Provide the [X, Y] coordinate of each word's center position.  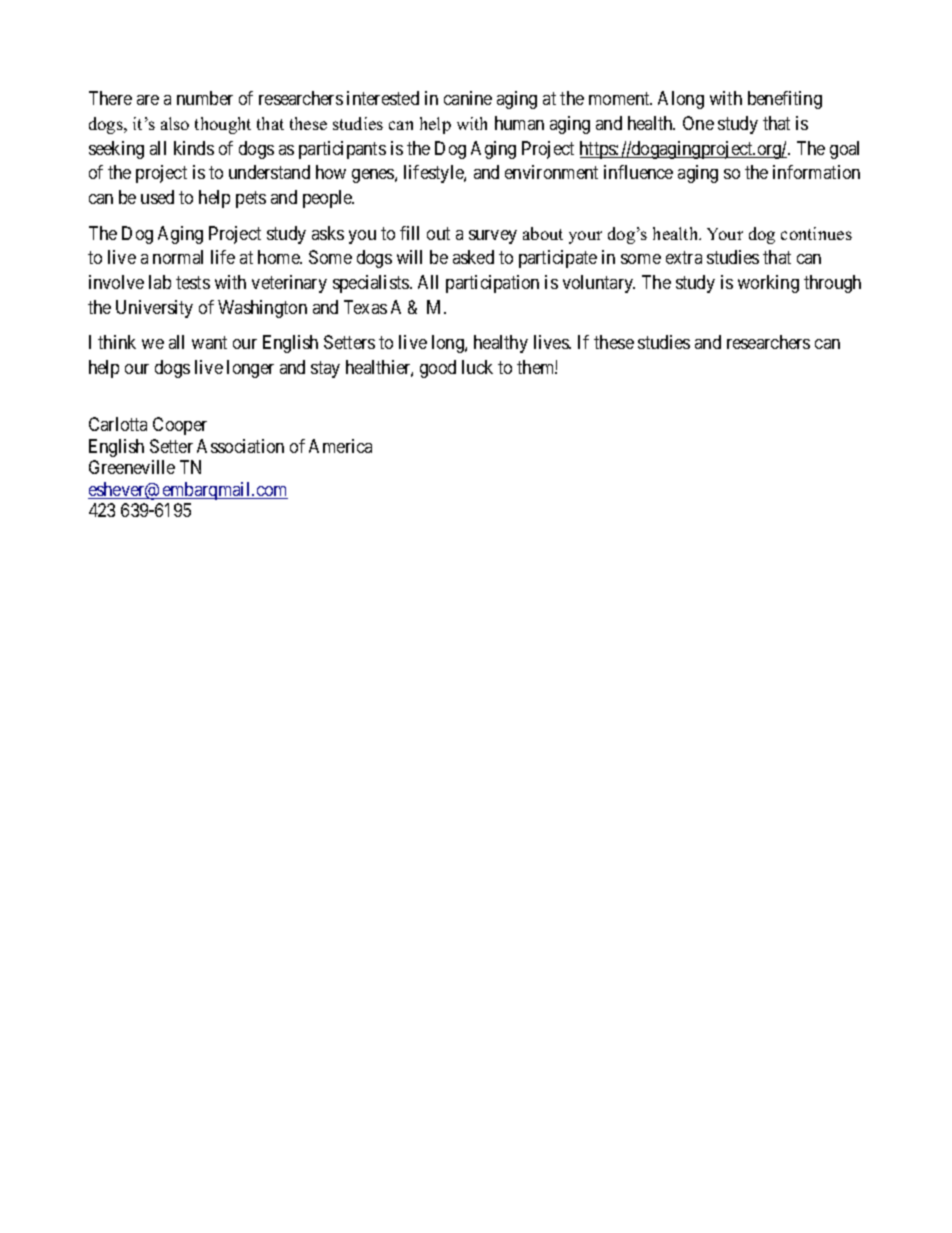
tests [193, 282]
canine [468, 98]
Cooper [180, 426]
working [768, 284]
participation [492, 284]
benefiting [785, 100]
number [205, 98]
